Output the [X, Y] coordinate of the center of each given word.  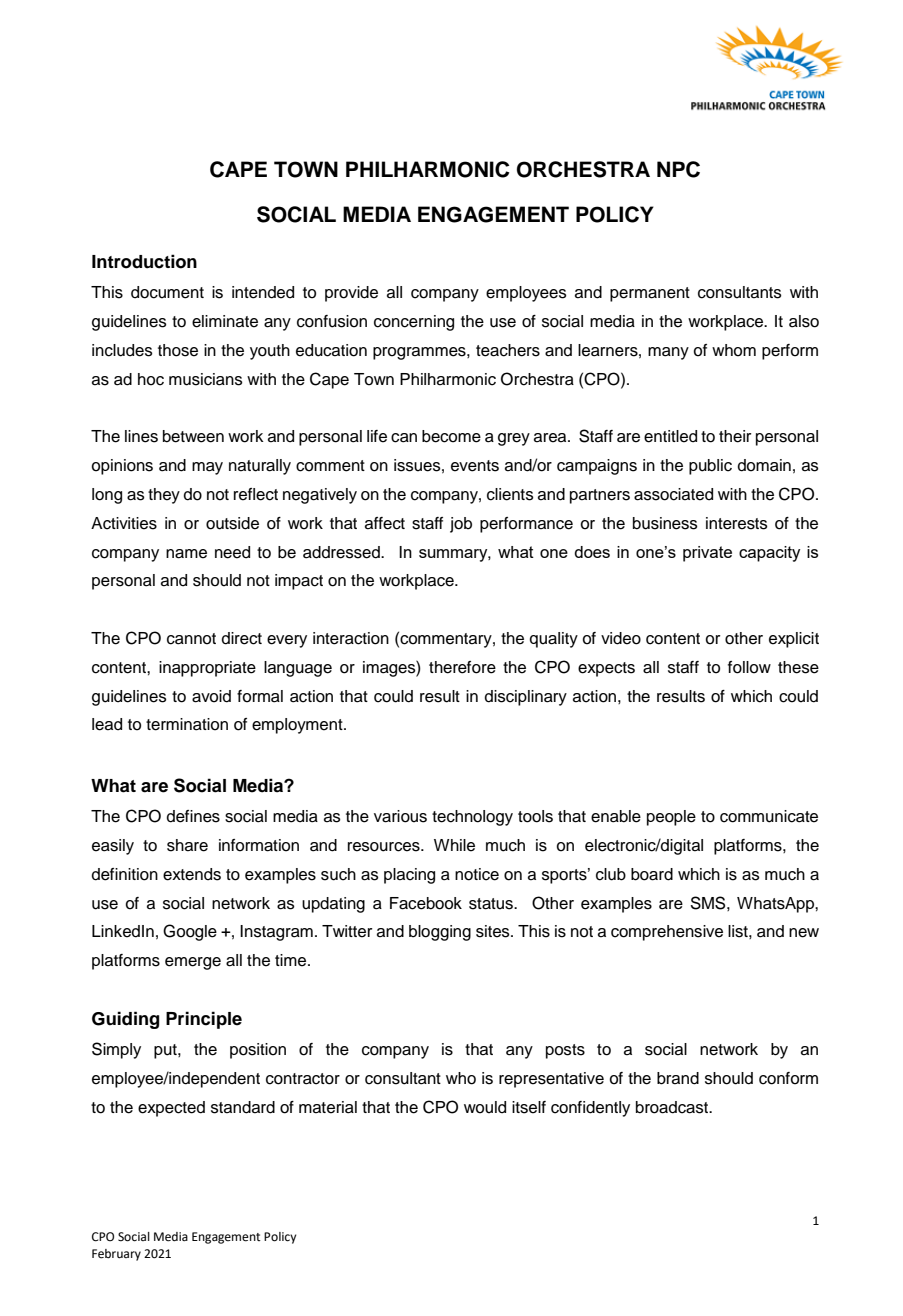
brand [678, 1078]
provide [351, 294]
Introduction [144, 261]
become [451, 436]
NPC [678, 169]
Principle [204, 1020]
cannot [191, 639]
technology [472, 818]
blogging [440, 933]
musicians [206, 379]
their [735, 436]
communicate [769, 816]
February [116, 1255]
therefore [462, 667]
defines [193, 816]
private [707, 554]
